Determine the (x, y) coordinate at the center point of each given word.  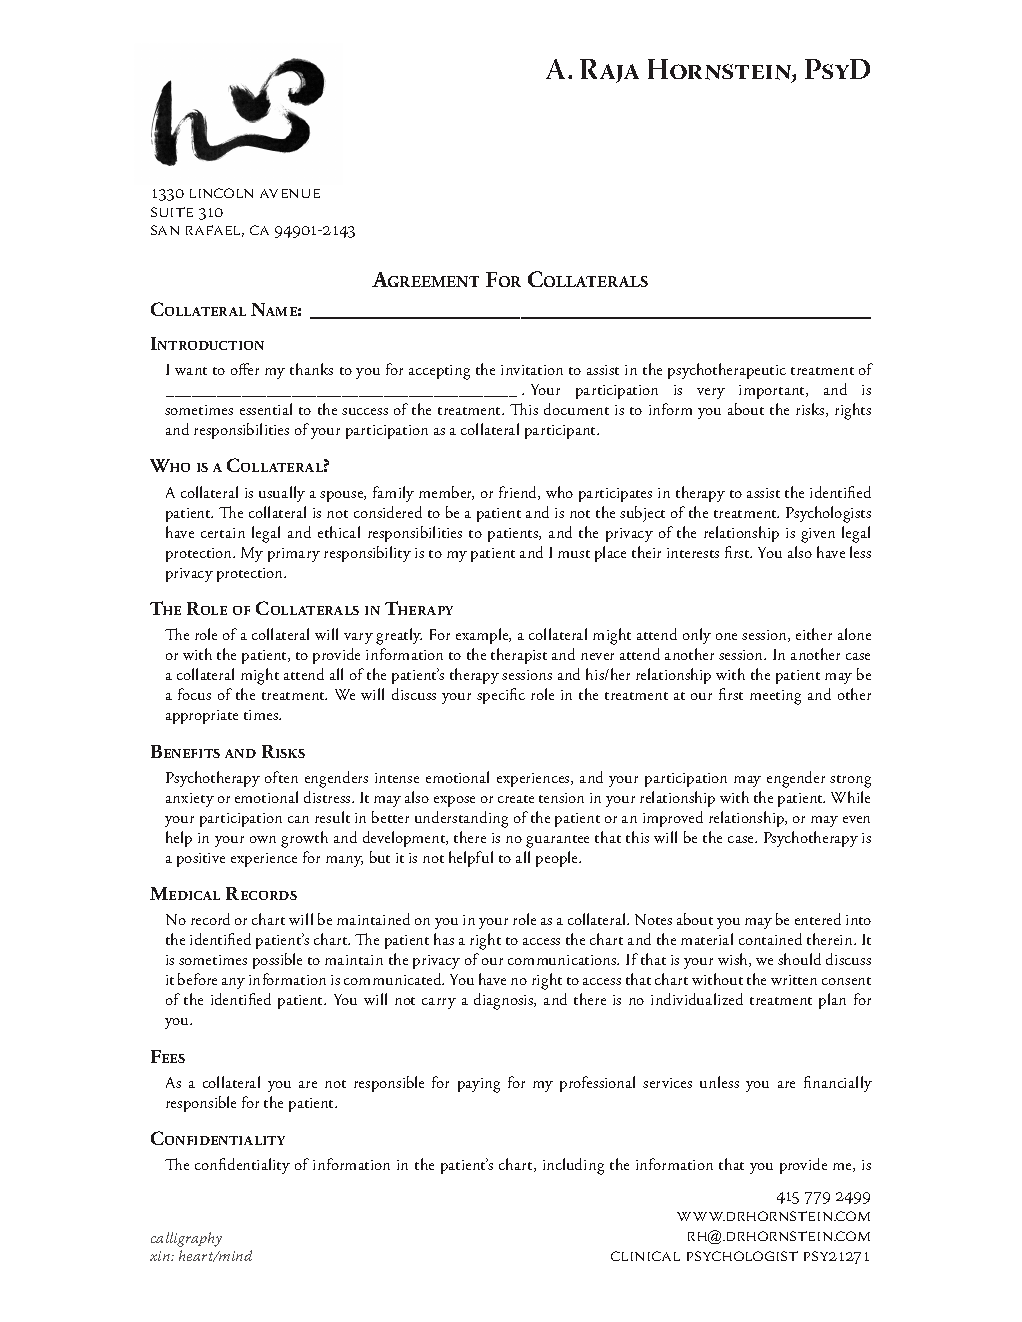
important (773, 392)
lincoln (221, 193)
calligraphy (186, 1239)
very (711, 393)
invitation (532, 370)
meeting (775, 697)
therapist (519, 656)
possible (277, 961)
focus (194, 694)
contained (770, 939)
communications (563, 960)
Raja (609, 71)
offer (245, 369)
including (573, 1166)
